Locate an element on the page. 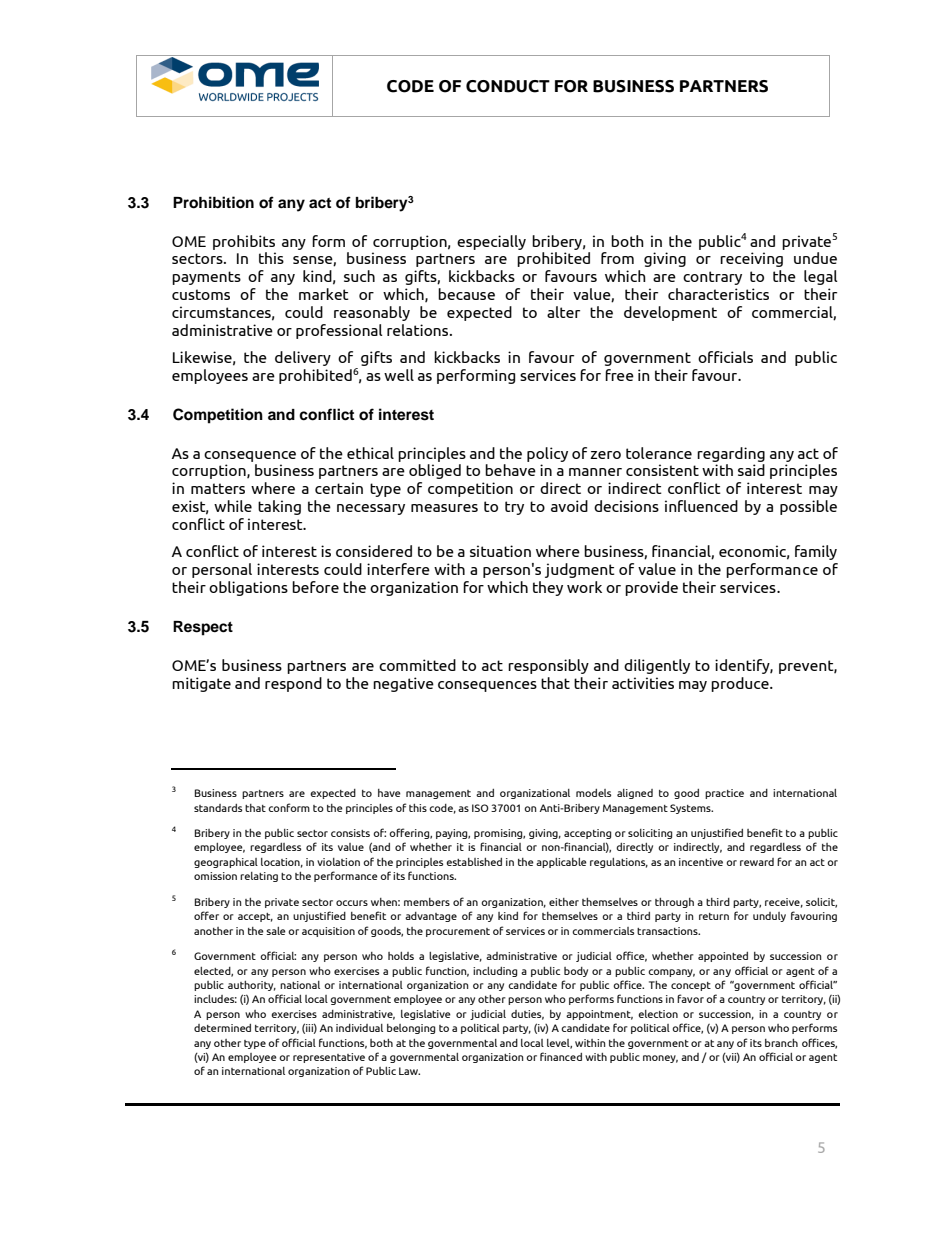  situation is located at coordinates (500, 551).
